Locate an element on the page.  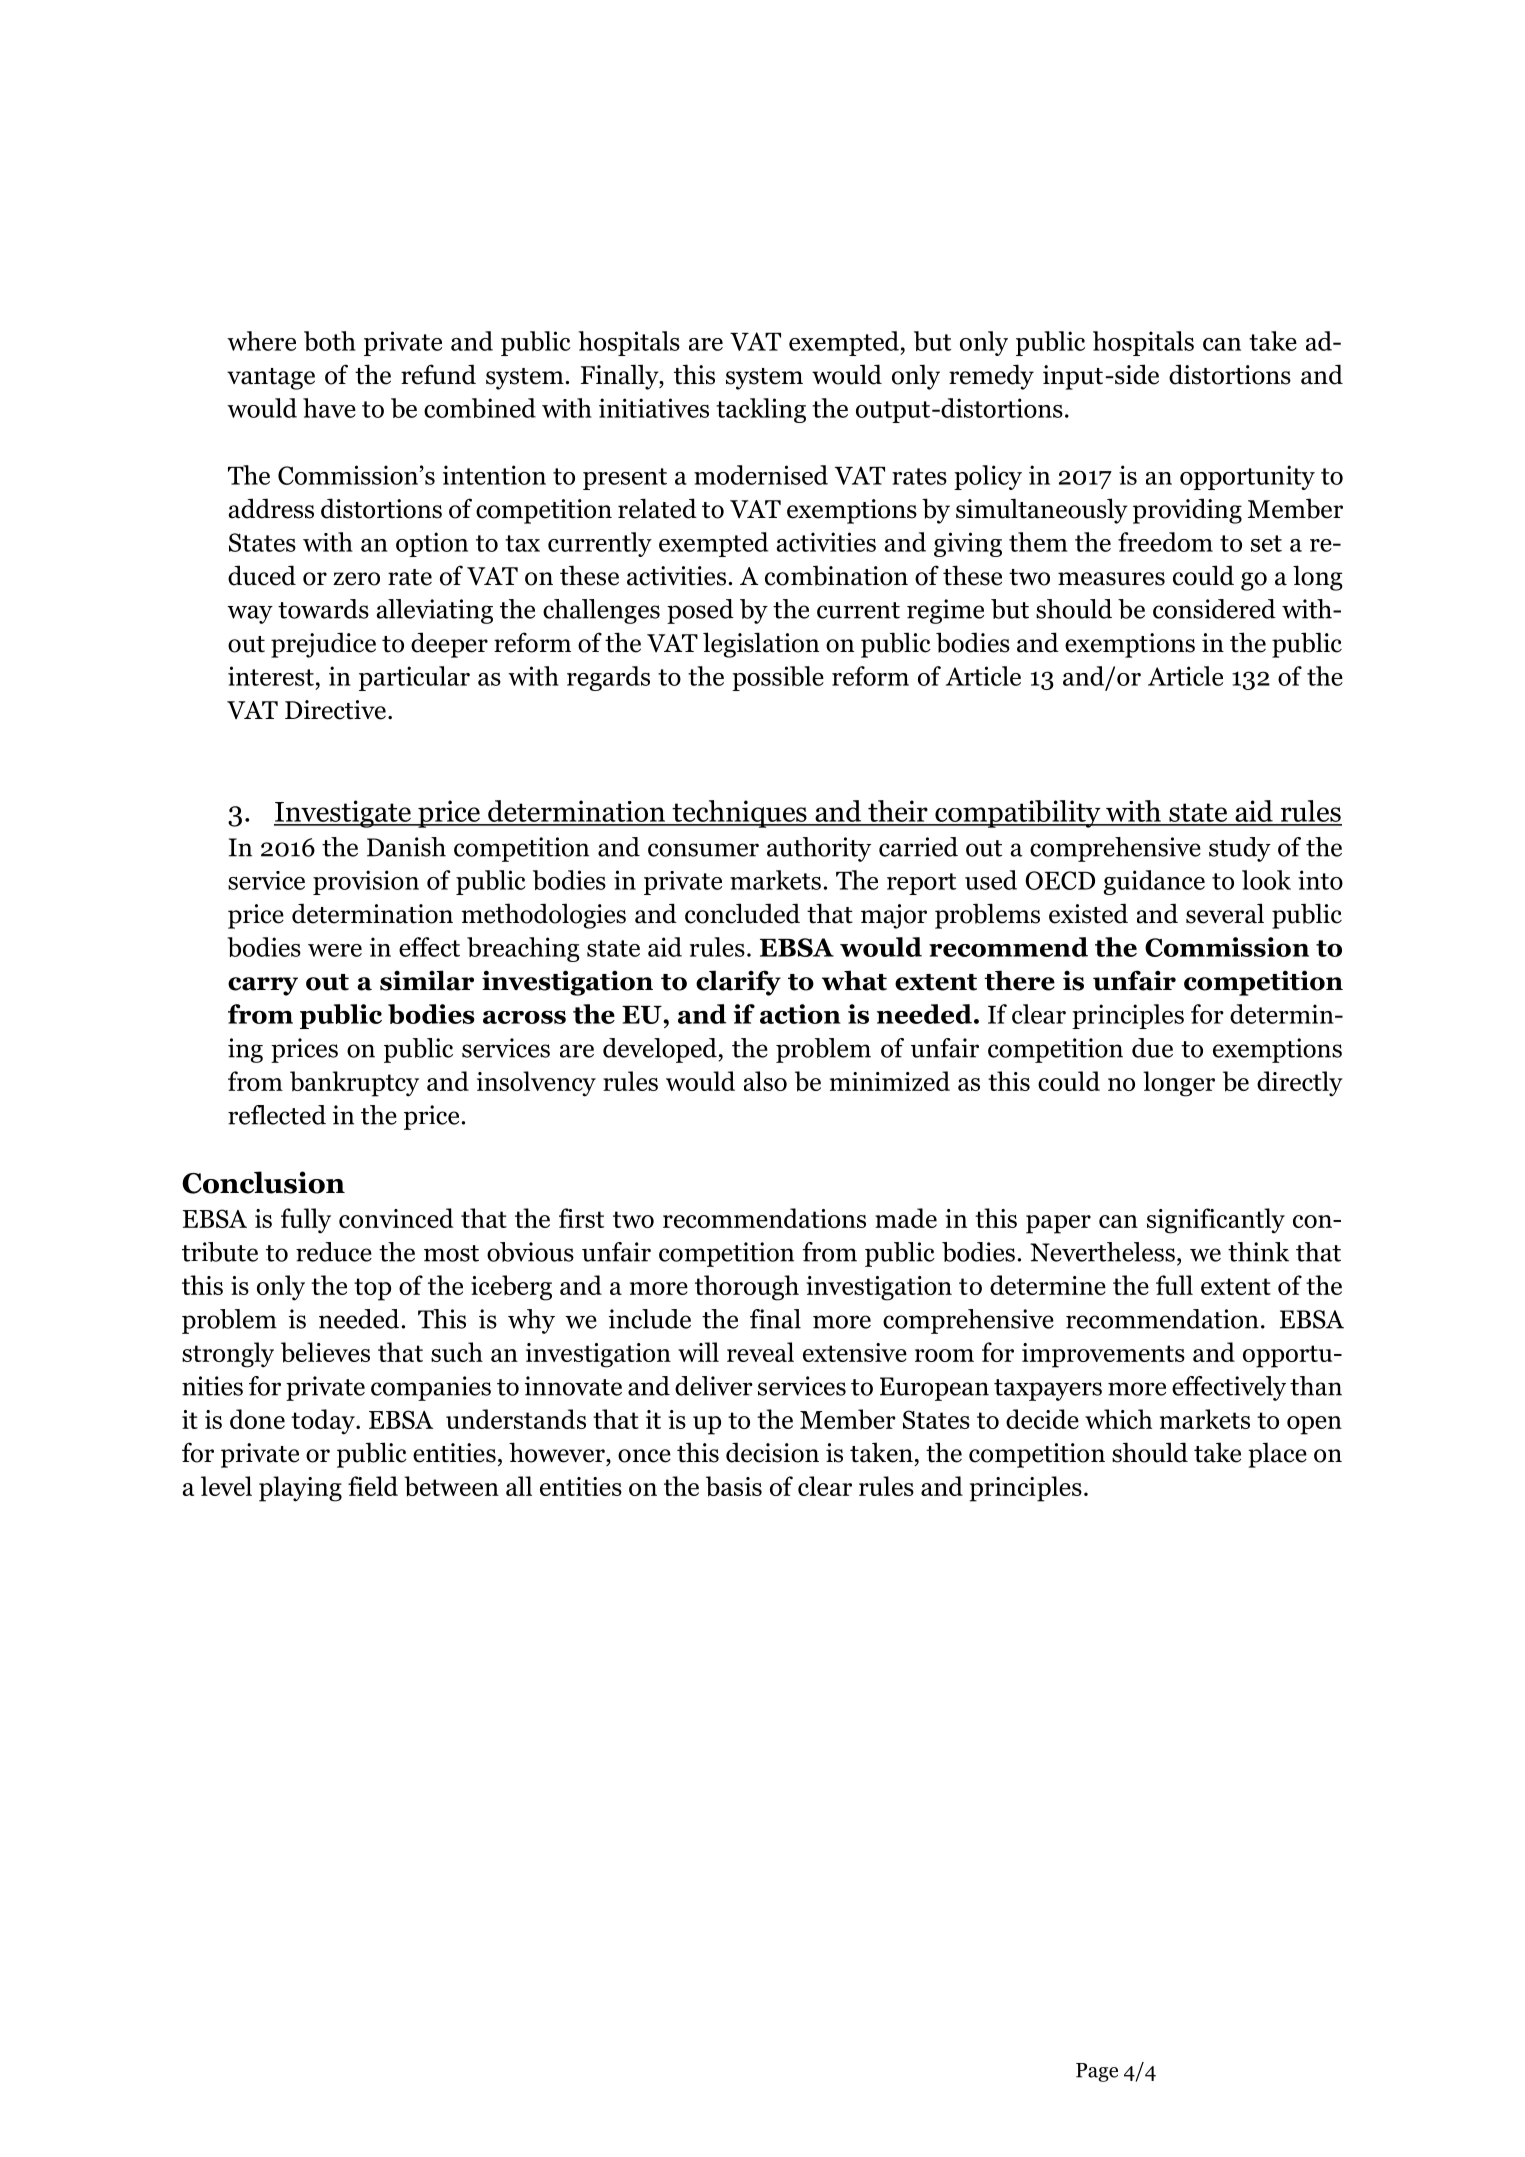
significantly is located at coordinates (1216, 1221).
